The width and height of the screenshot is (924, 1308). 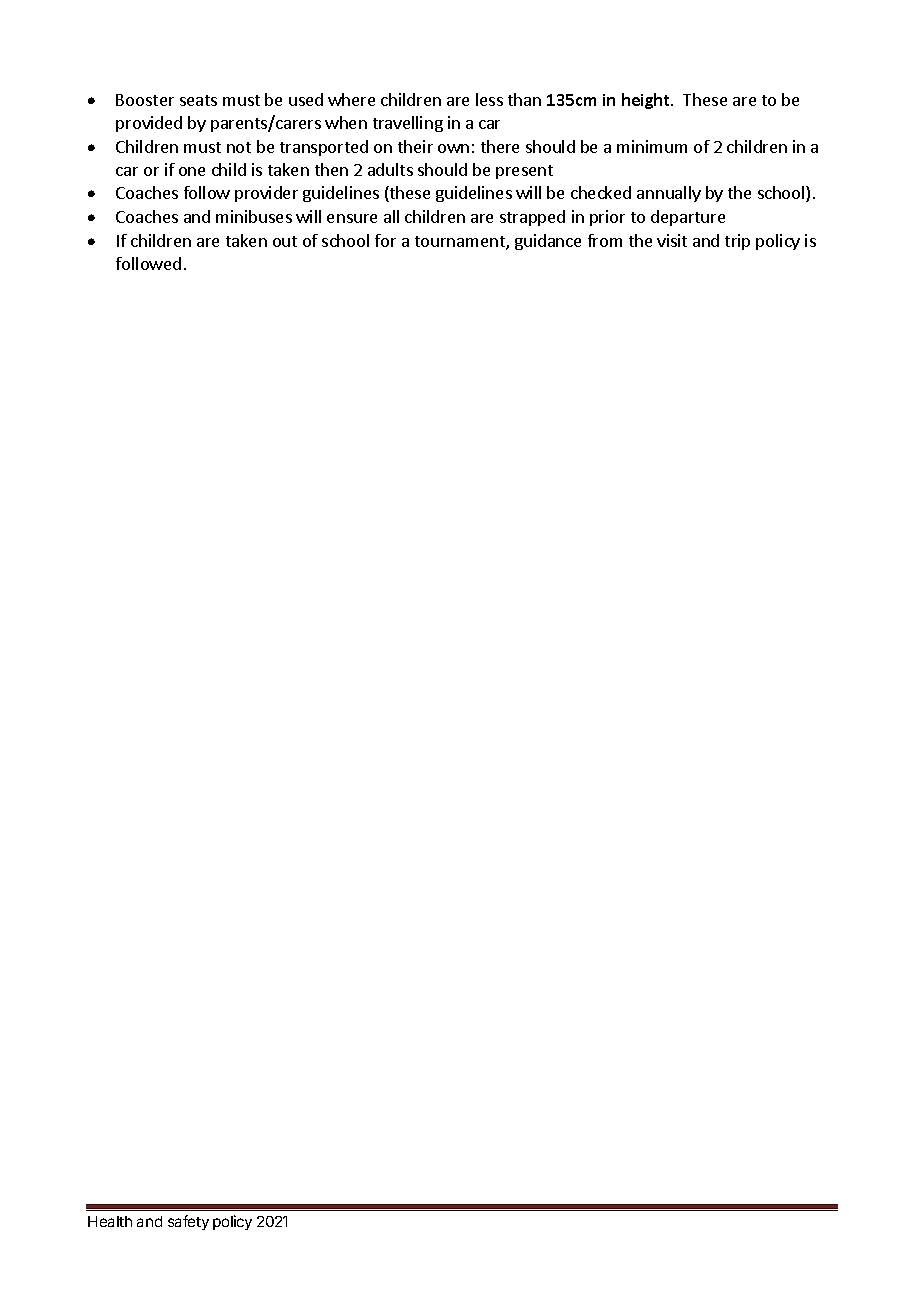 I want to click on minimum, so click(x=652, y=146).
